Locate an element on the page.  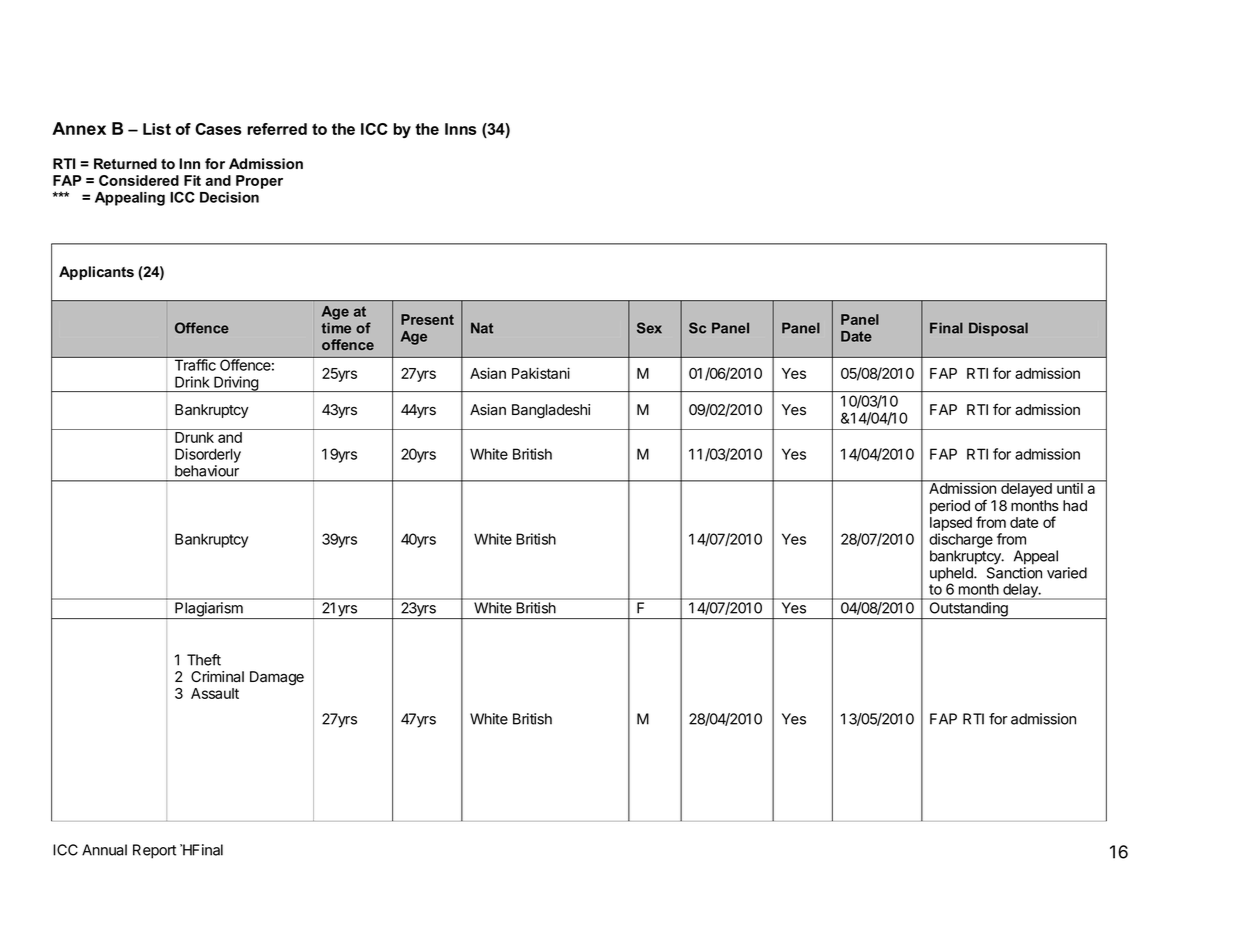
Theft is located at coordinates (204, 660).
